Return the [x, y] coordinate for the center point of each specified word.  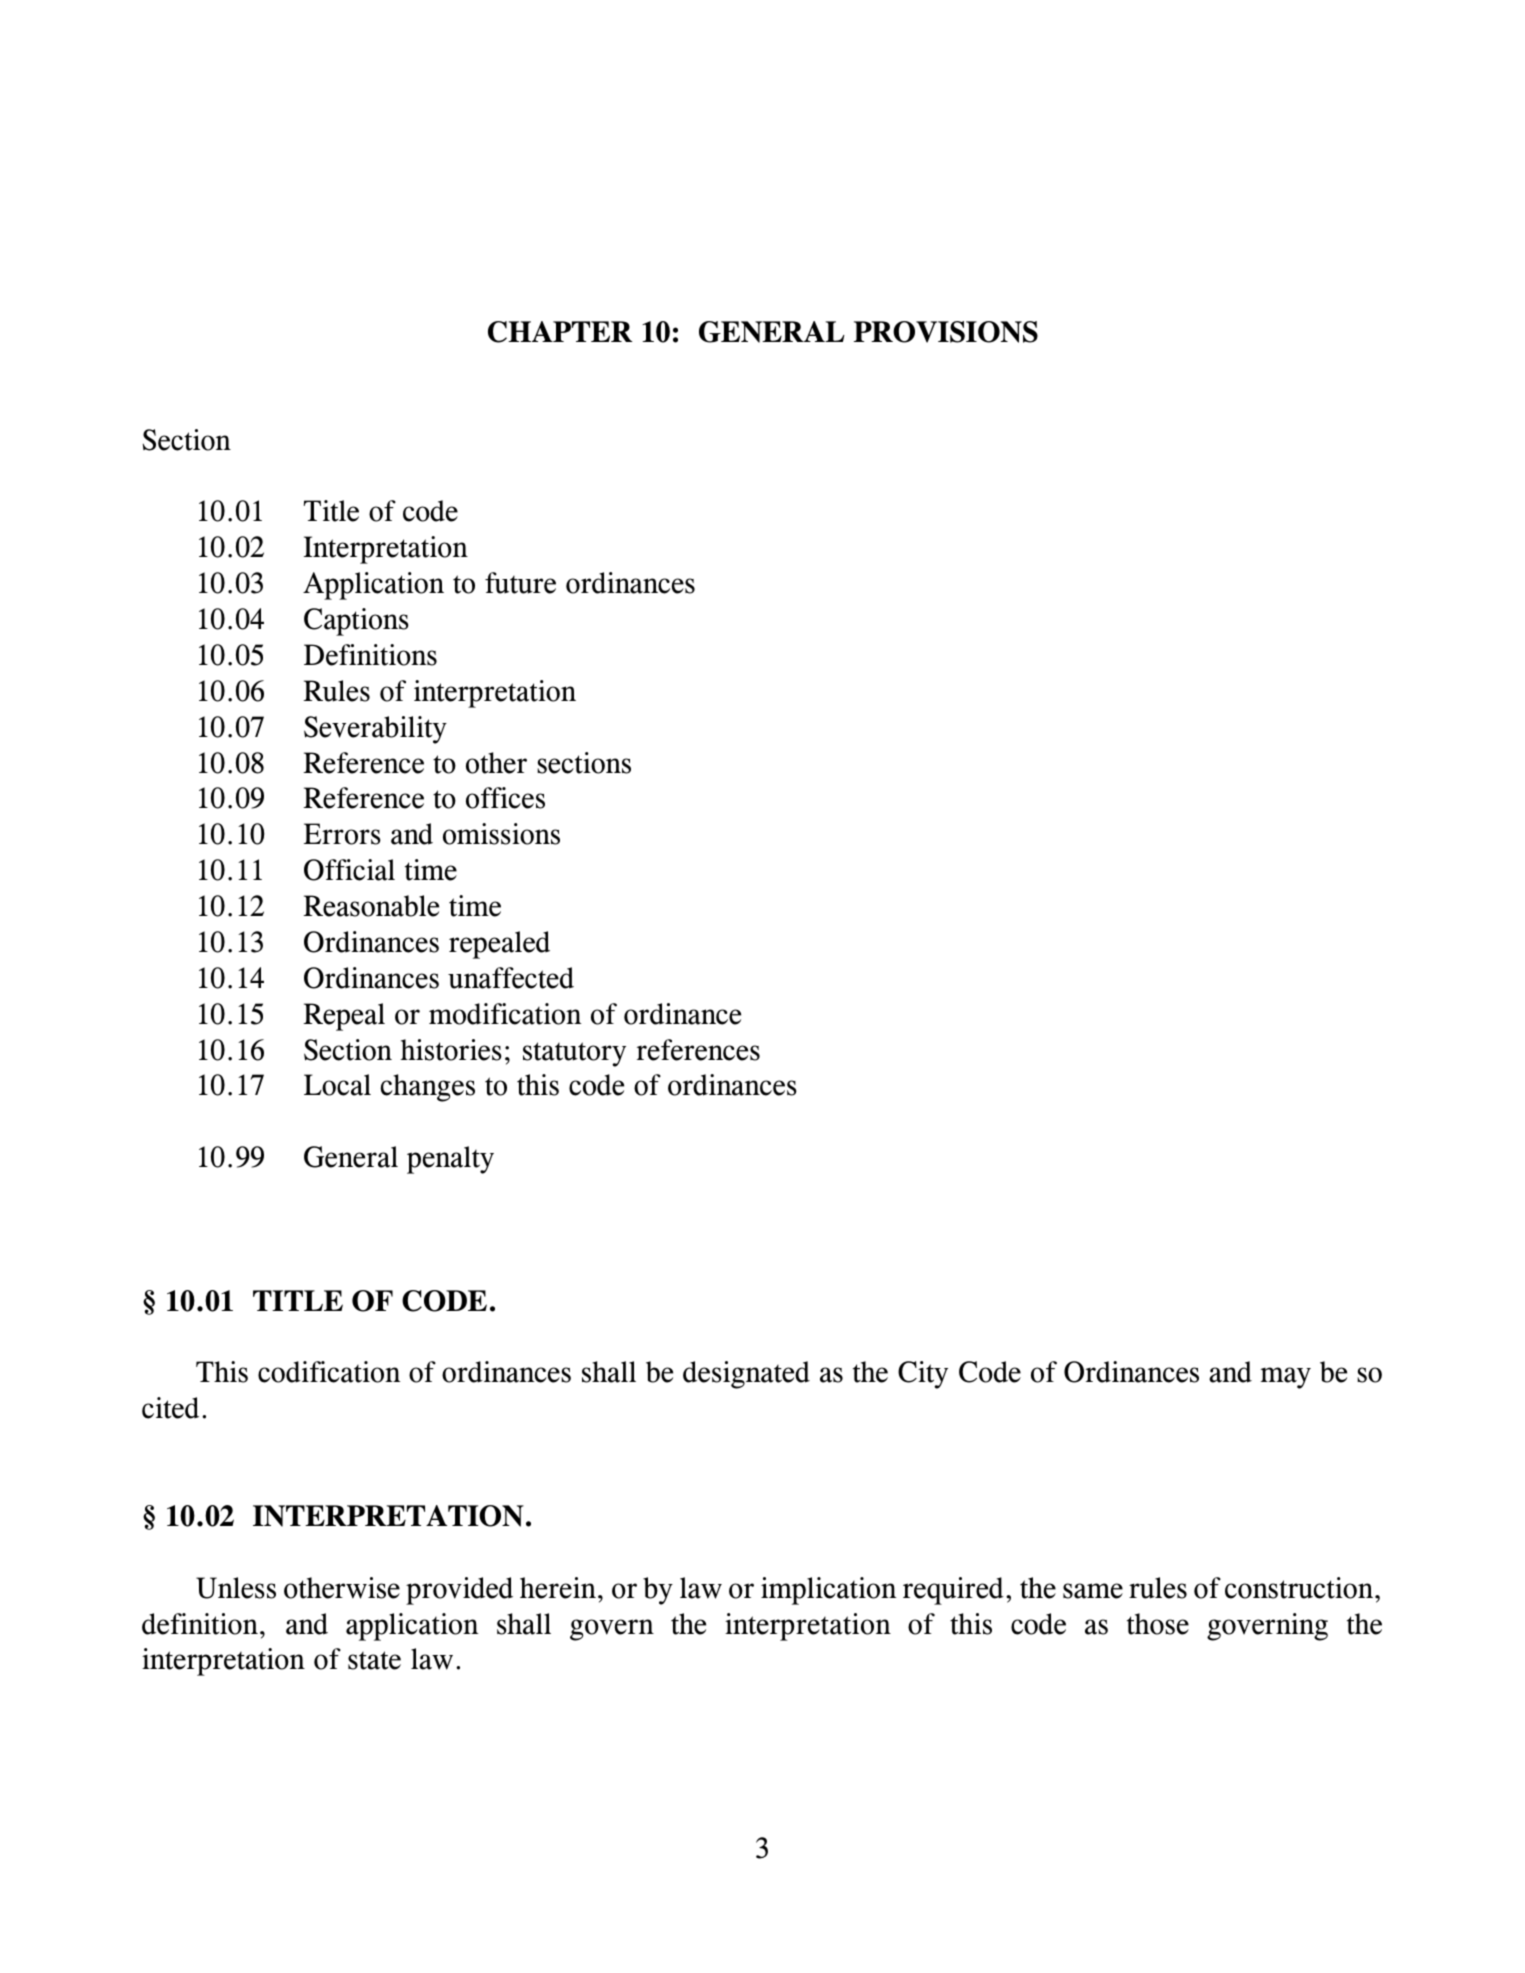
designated [746, 1375]
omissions [501, 834]
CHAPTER [560, 332]
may [1286, 1378]
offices [505, 798]
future [520, 583]
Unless [236, 1588]
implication [829, 1591]
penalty [450, 1160]
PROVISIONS [946, 332]
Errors [342, 834]
